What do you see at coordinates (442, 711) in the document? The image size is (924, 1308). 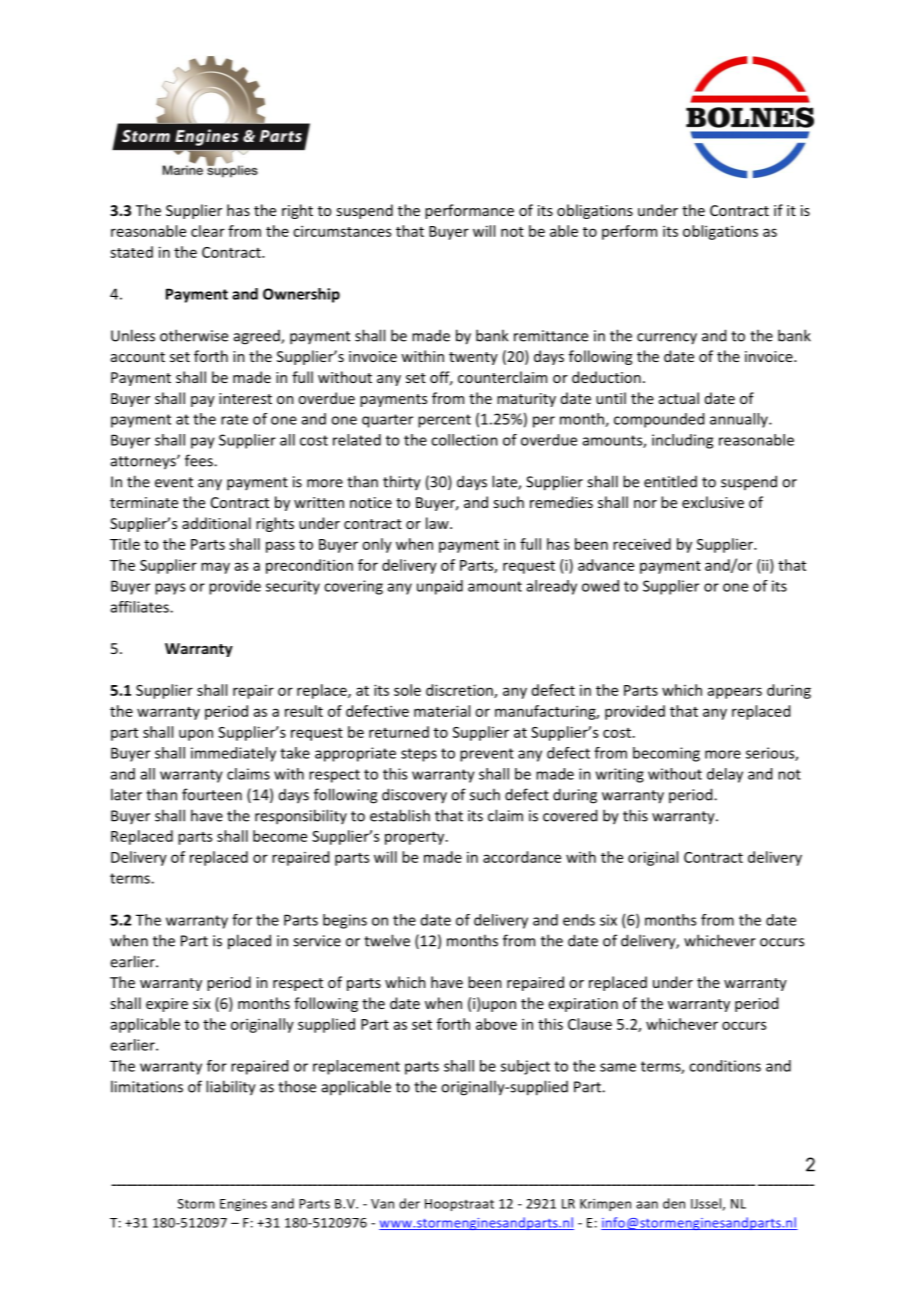 I see `material` at bounding box center [442, 711].
